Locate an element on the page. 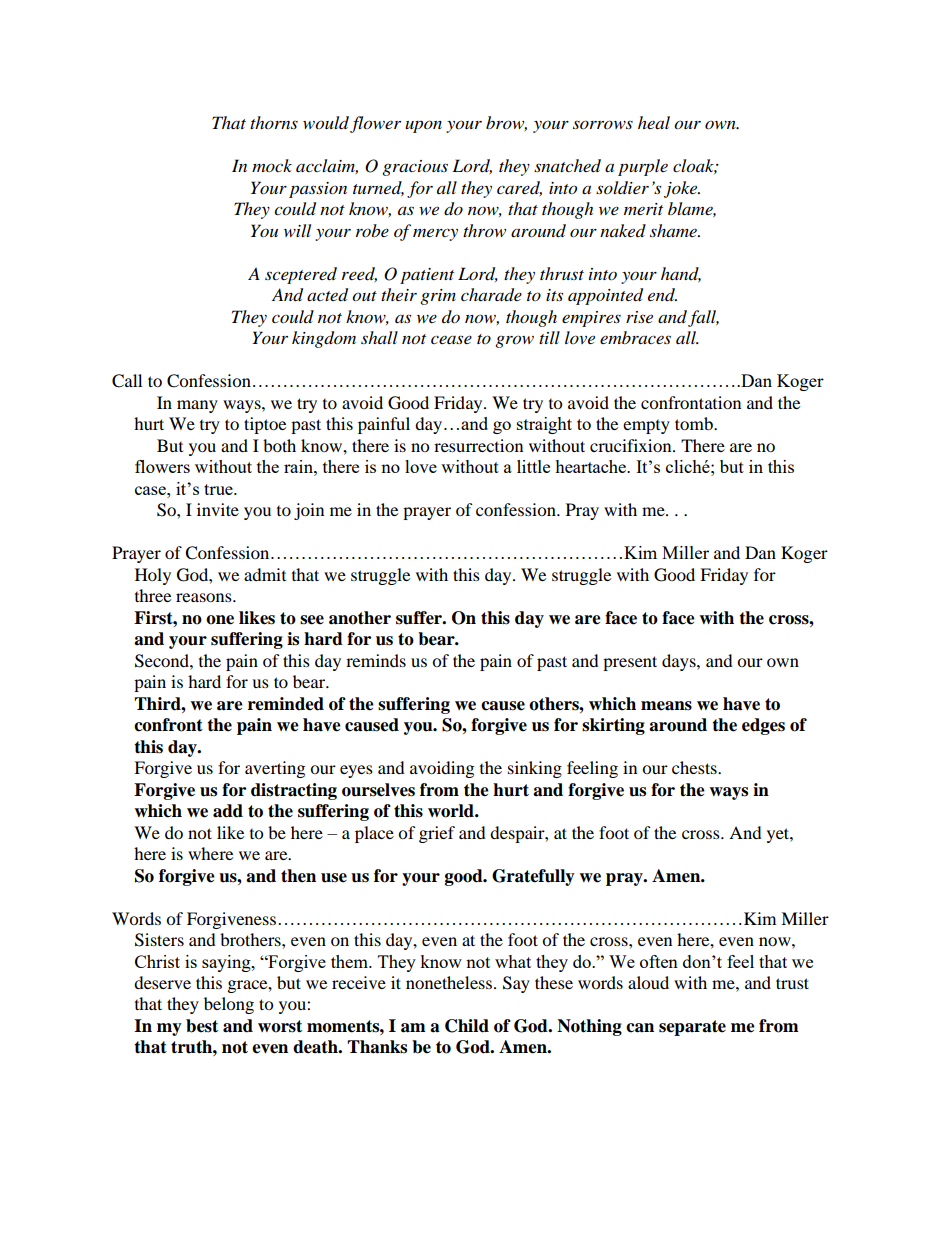  best is located at coordinates (202, 1026).
